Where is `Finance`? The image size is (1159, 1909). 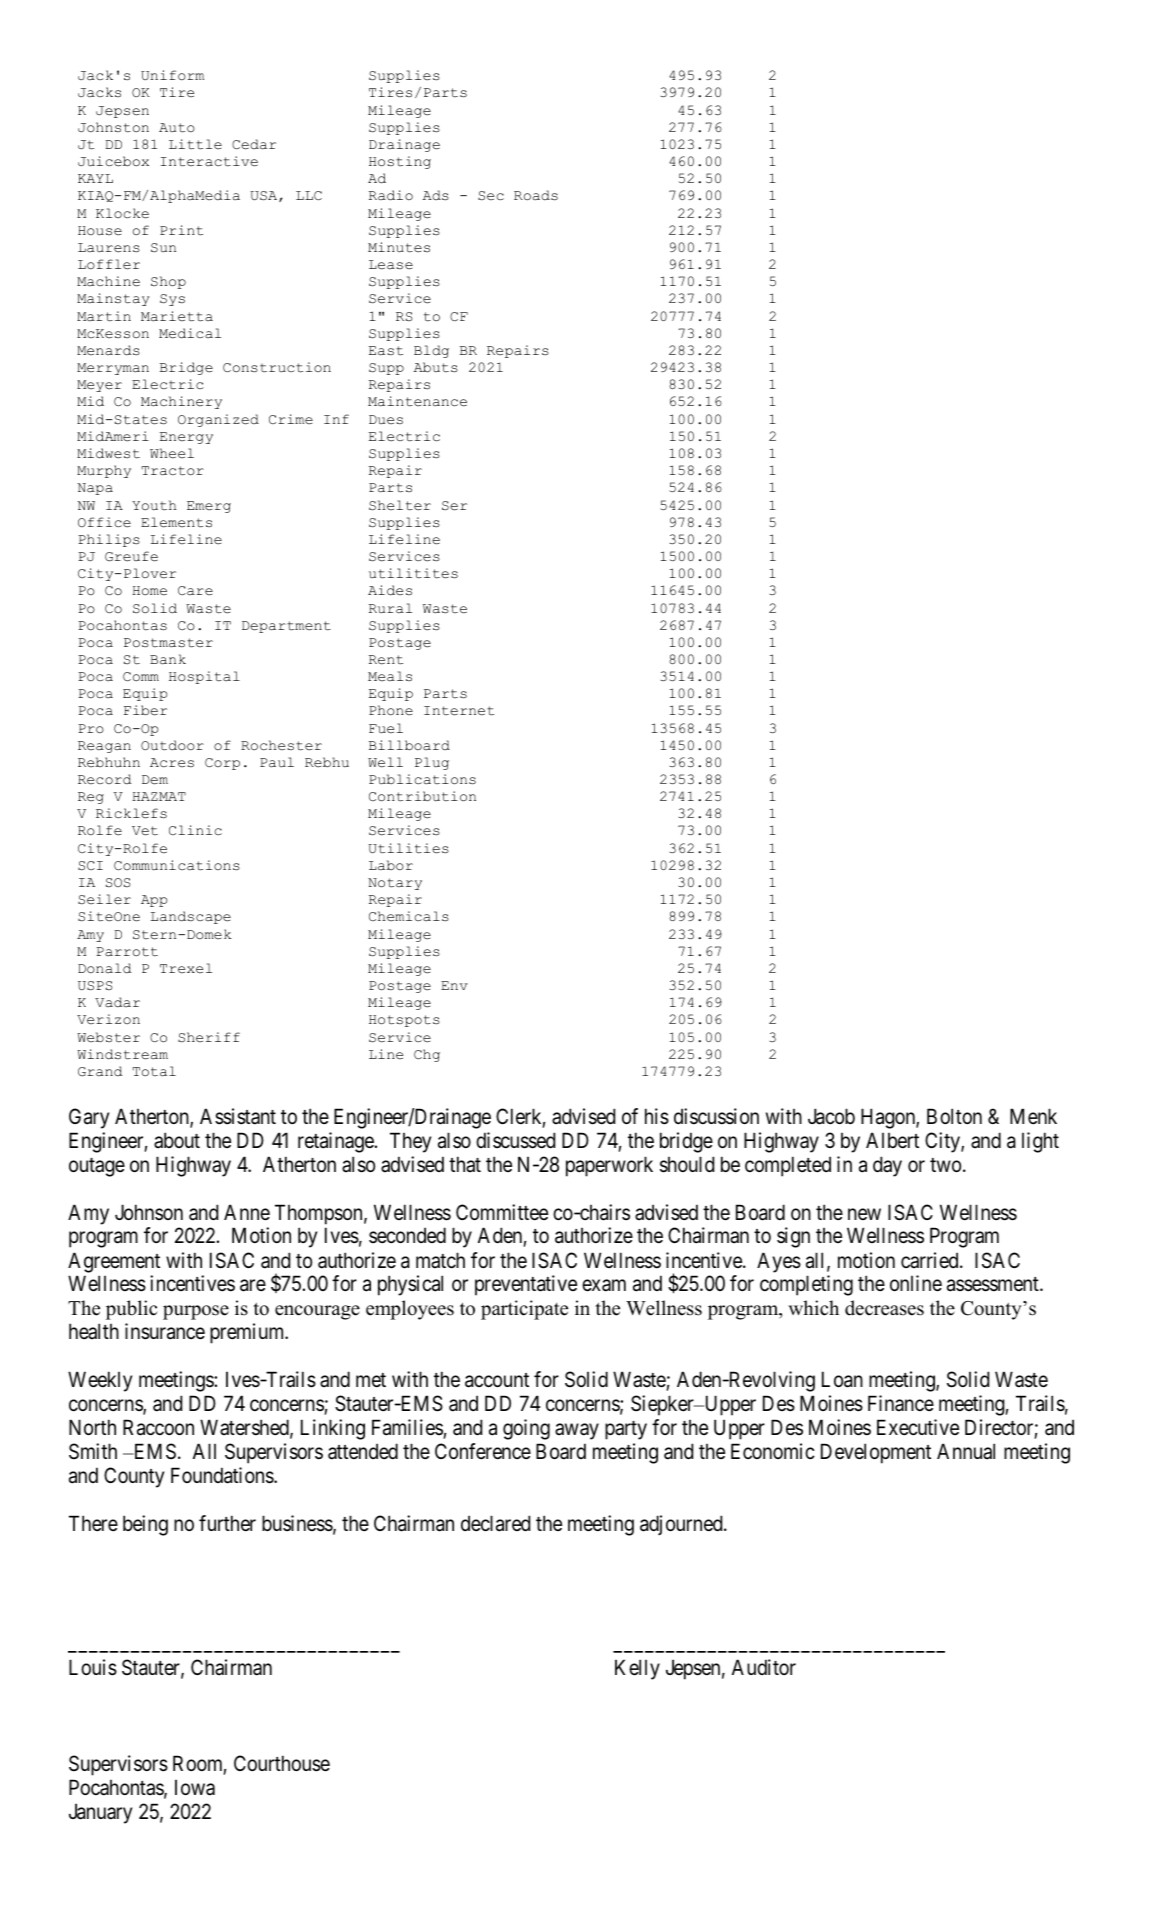 Finance is located at coordinates (901, 1403).
